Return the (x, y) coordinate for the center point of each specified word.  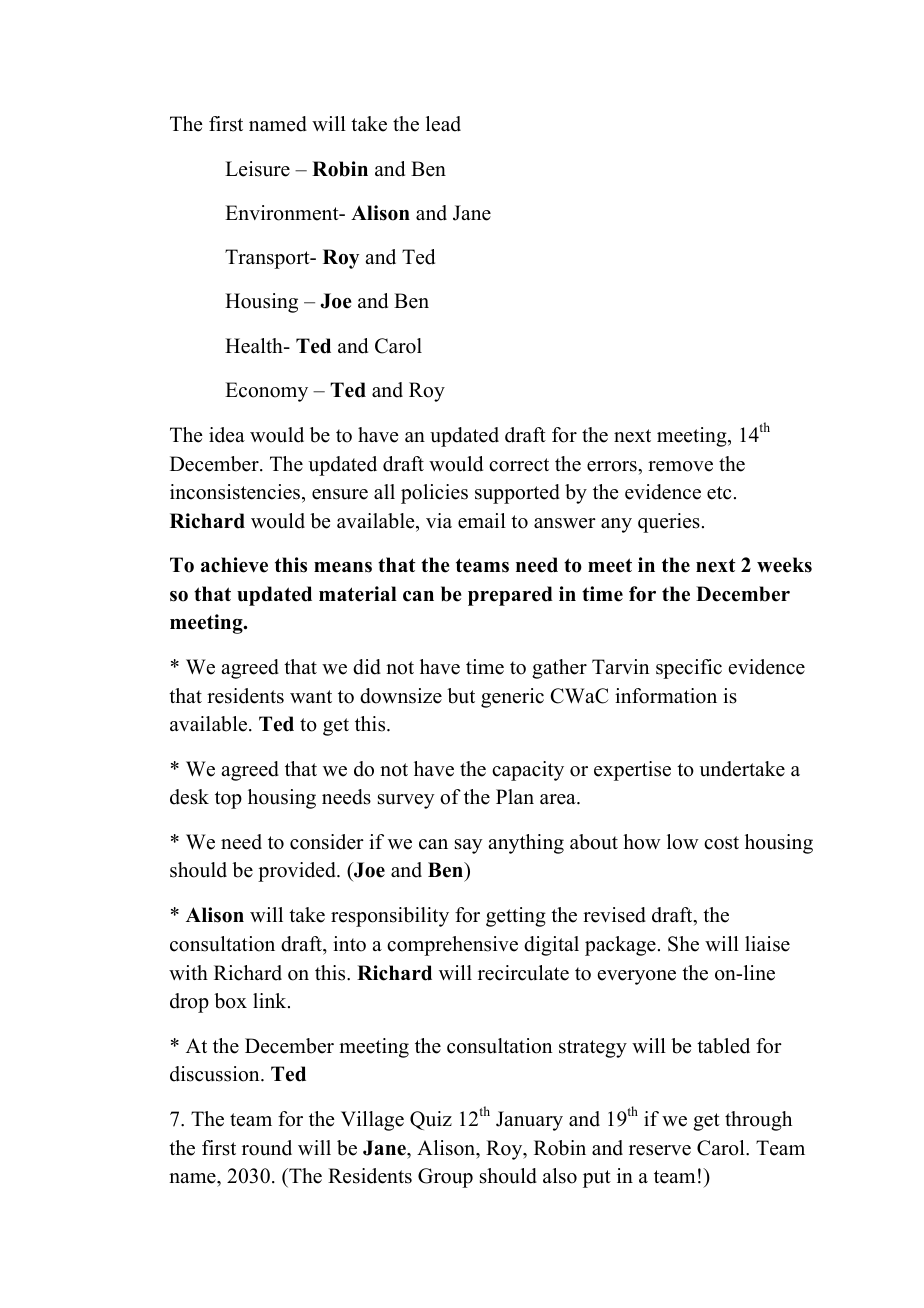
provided (298, 872)
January (529, 1121)
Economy (266, 392)
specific (689, 669)
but (461, 696)
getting (516, 917)
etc (719, 493)
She (683, 944)
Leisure (257, 169)
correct (519, 465)
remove (680, 466)
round (267, 1148)
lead (443, 124)
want (311, 696)
